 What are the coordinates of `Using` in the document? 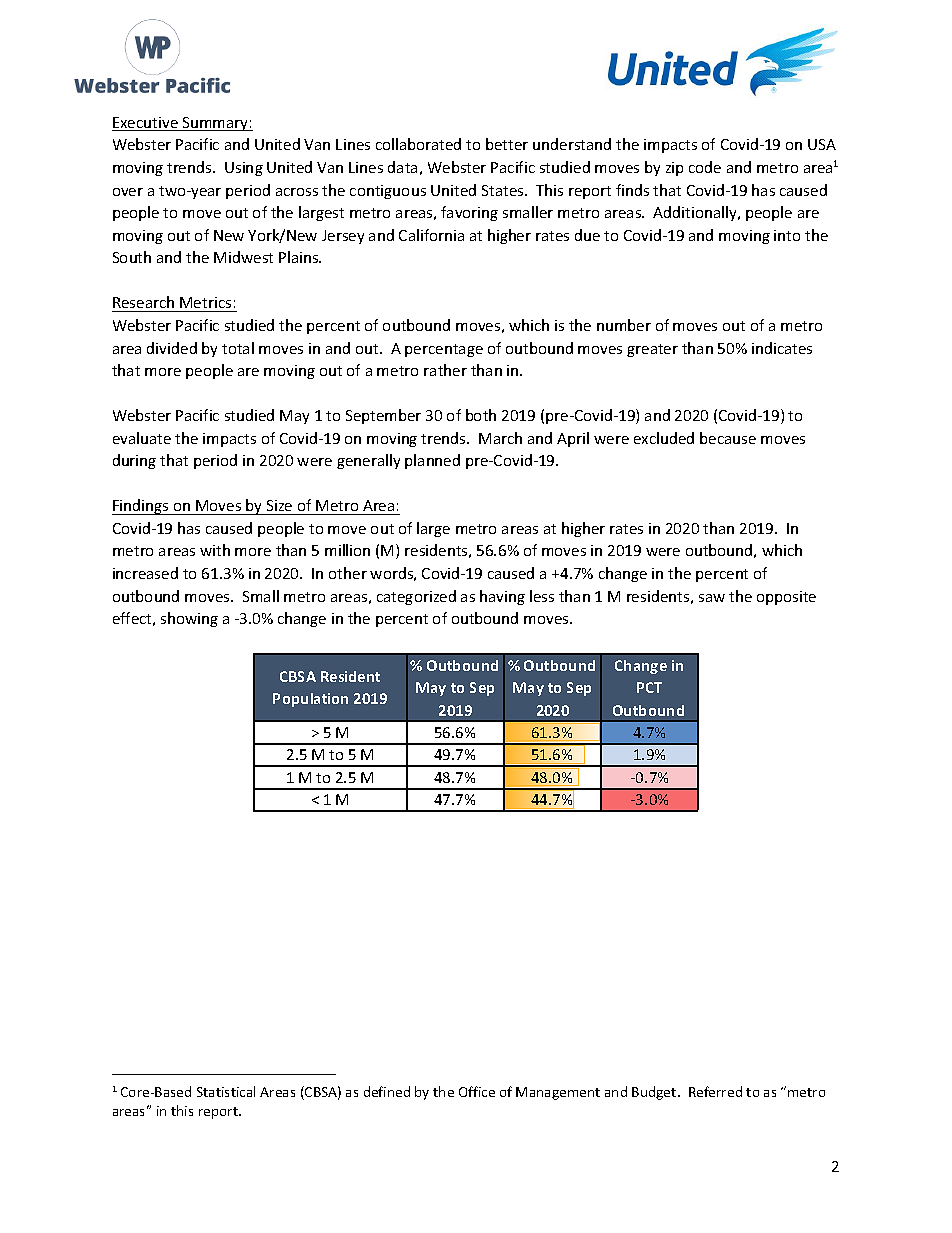 It's located at (244, 169).
